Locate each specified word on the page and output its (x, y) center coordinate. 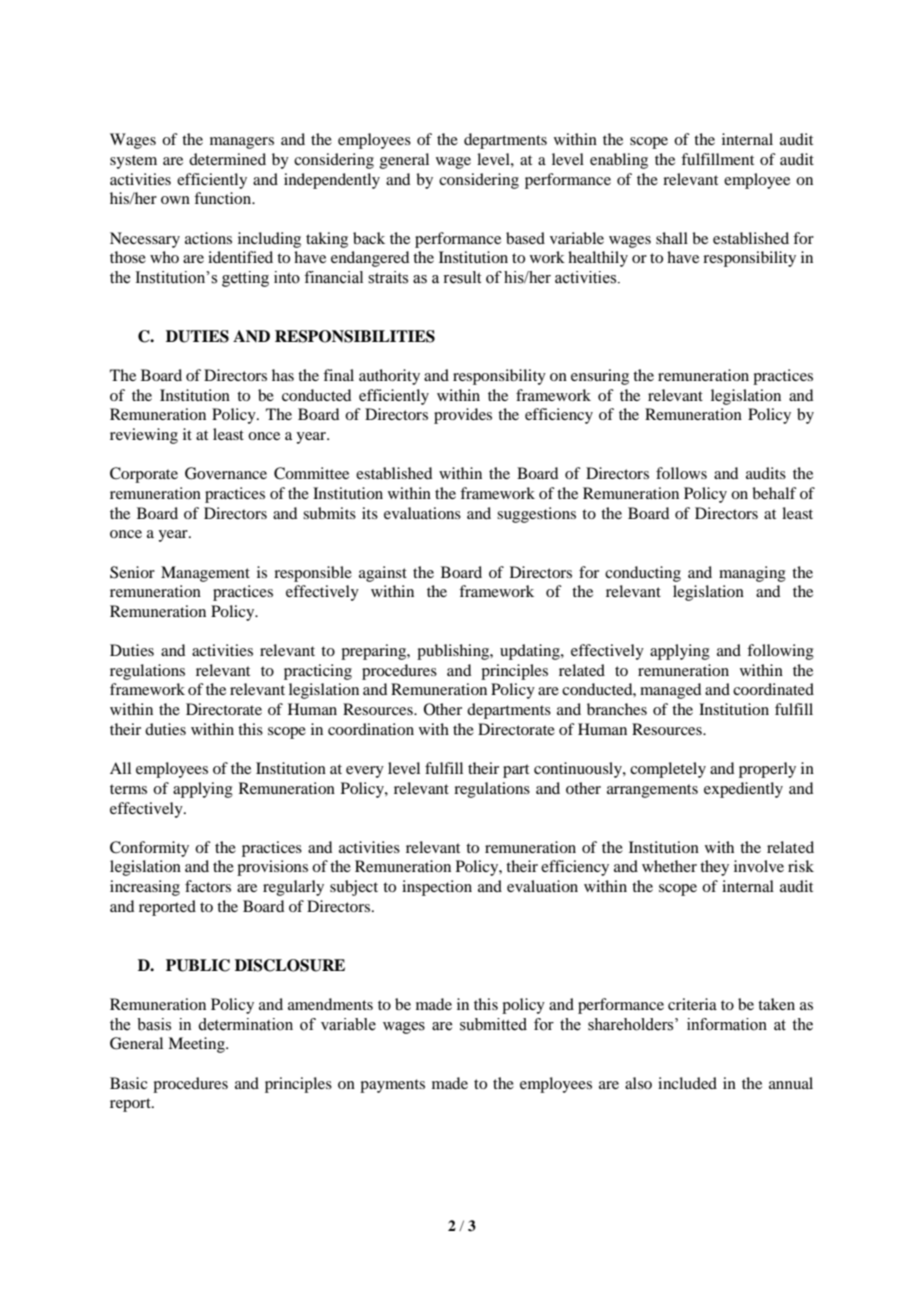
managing (752, 574)
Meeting (197, 1045)
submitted (493, 1024)
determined (227, 159)
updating (531, 652)
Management (205, 574)
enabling (619, 161)
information (727, 1024)
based (525, 238)
